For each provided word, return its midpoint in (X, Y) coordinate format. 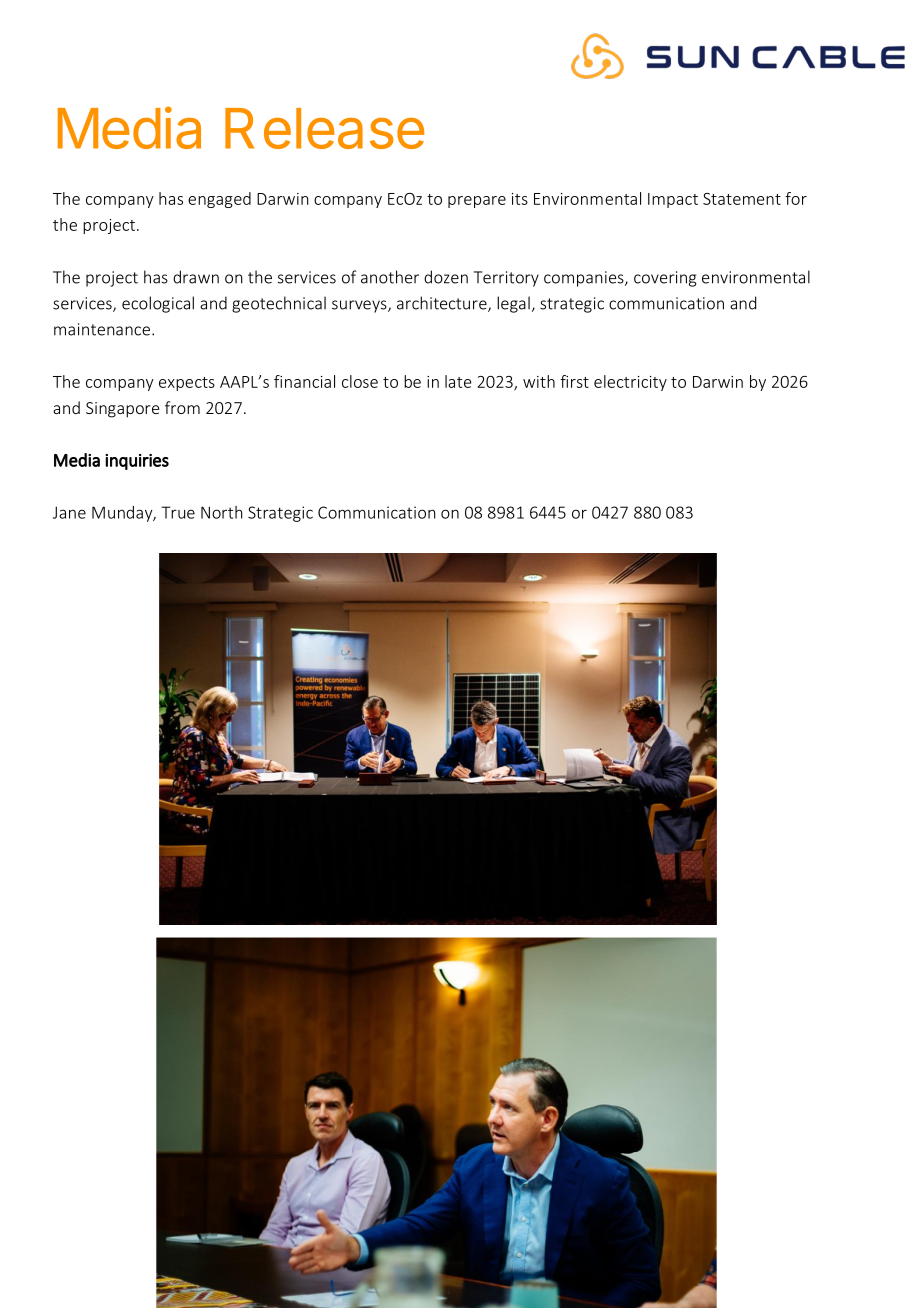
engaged (219, 200)
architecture (443, 304)
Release (324, 128)
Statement (742, 199)
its (520, 199)
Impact (673, 200)
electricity (630, 383)
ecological (158, 304)
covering (665, 279)
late (458, 381)
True (178, 512)
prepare (477, 202)
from (182, 407)
